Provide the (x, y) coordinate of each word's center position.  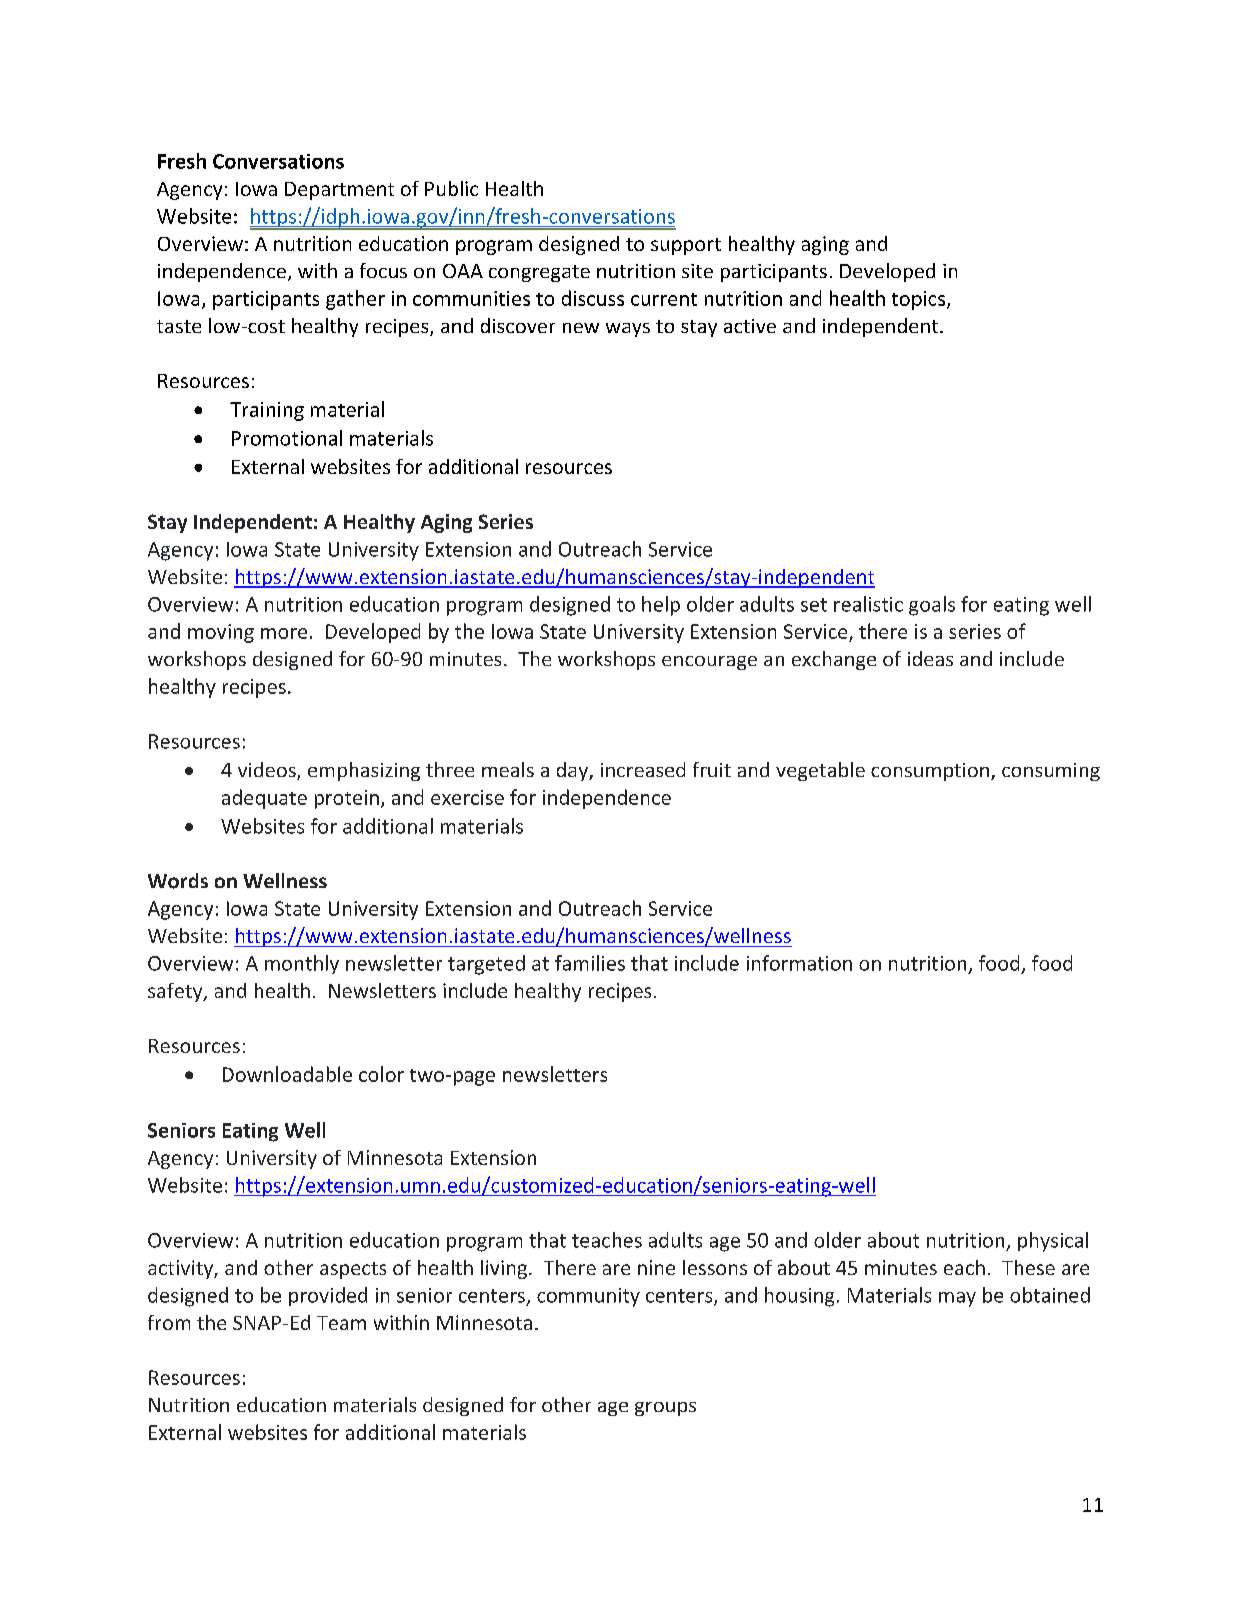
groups (665, 1409)
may (957, 1299)
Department (339, 191)
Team (341, 1323)
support (686, 246)
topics (920, 300)
